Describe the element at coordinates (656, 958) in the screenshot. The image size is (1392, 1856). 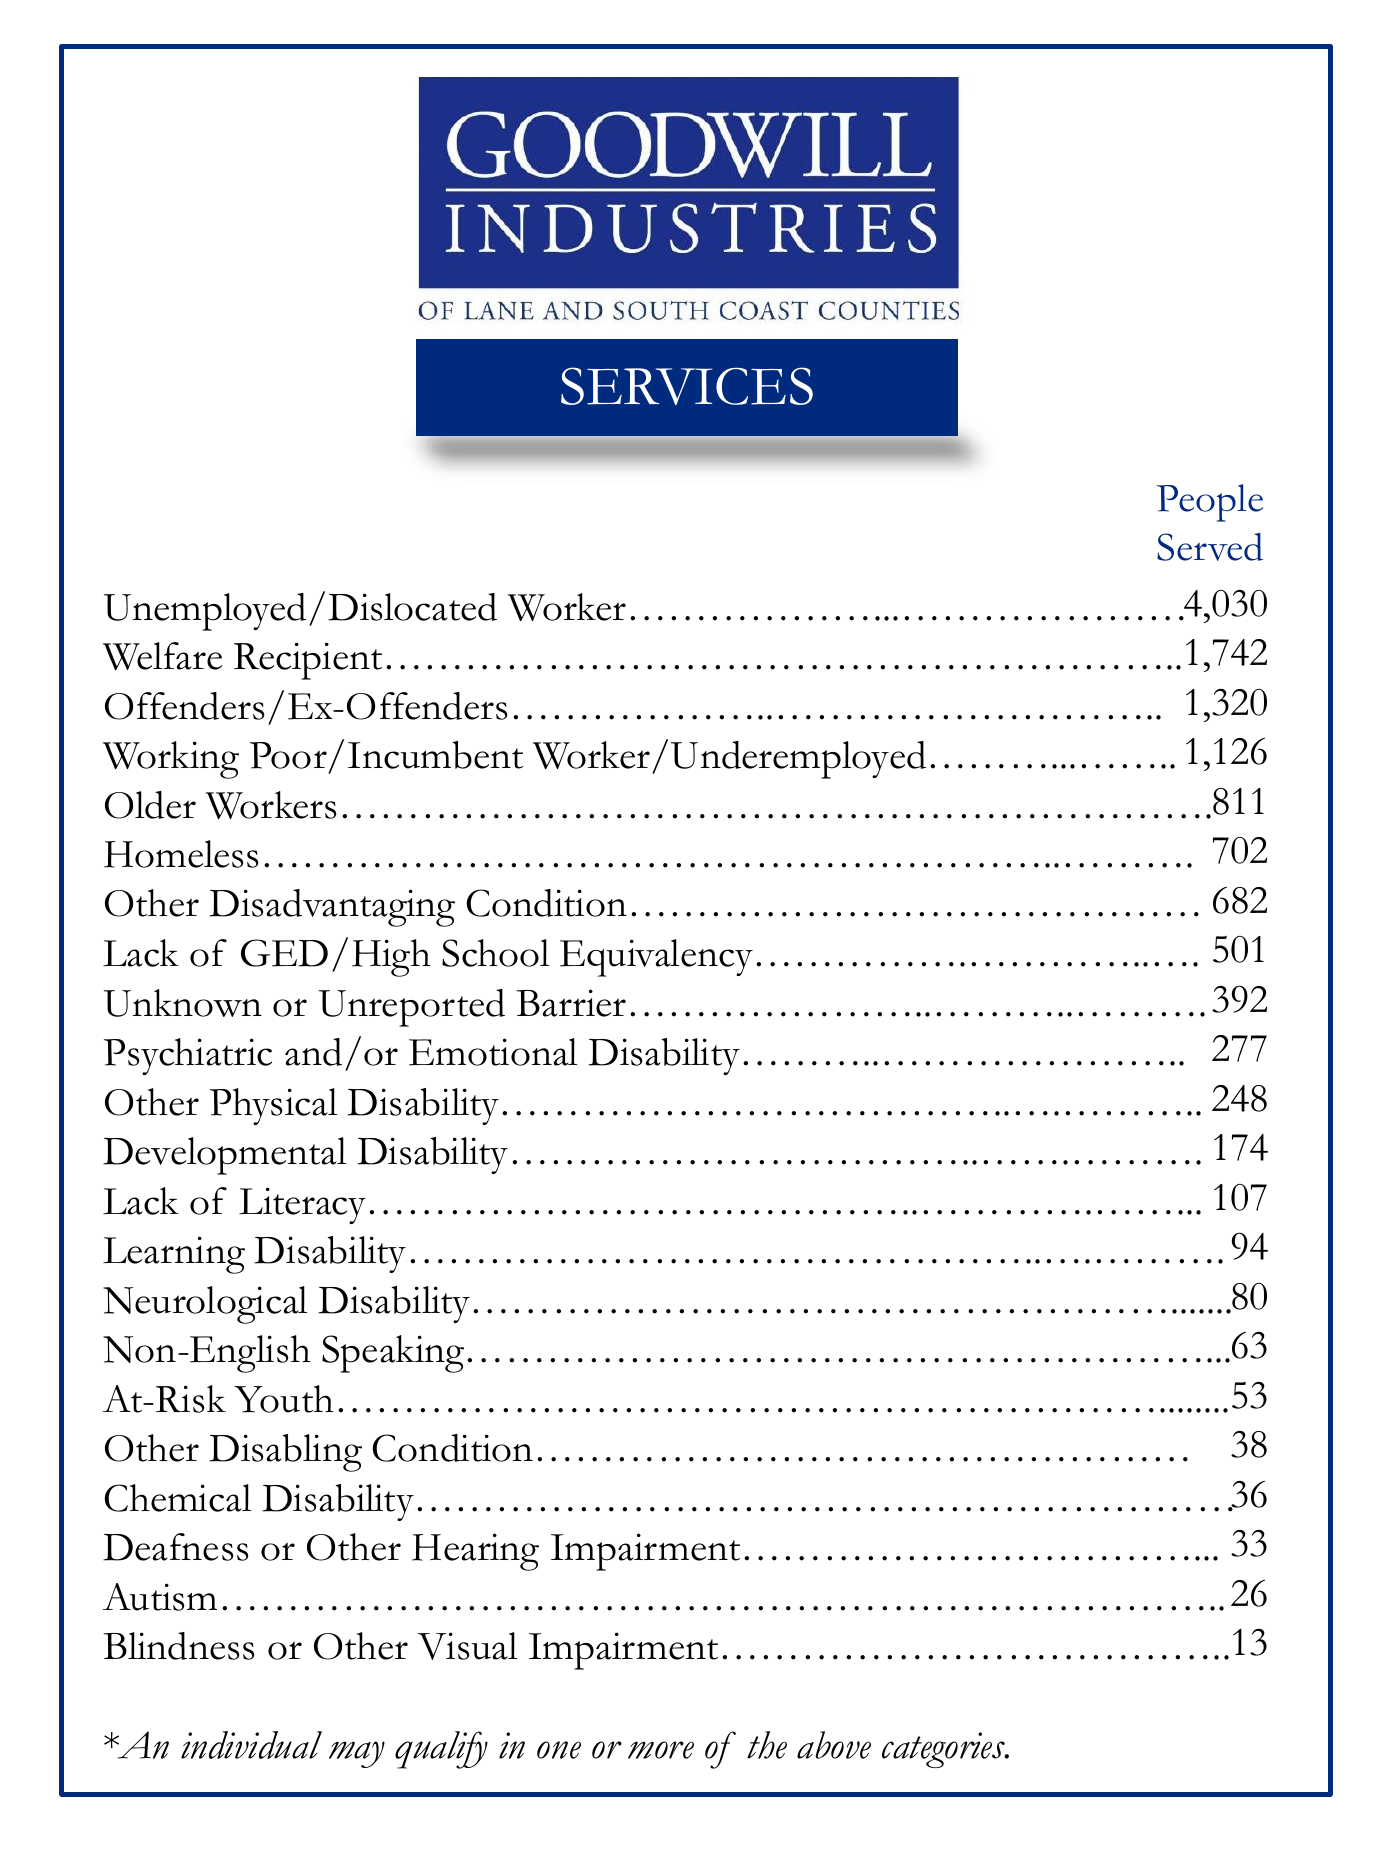
I see `Equivalency` at that location.
